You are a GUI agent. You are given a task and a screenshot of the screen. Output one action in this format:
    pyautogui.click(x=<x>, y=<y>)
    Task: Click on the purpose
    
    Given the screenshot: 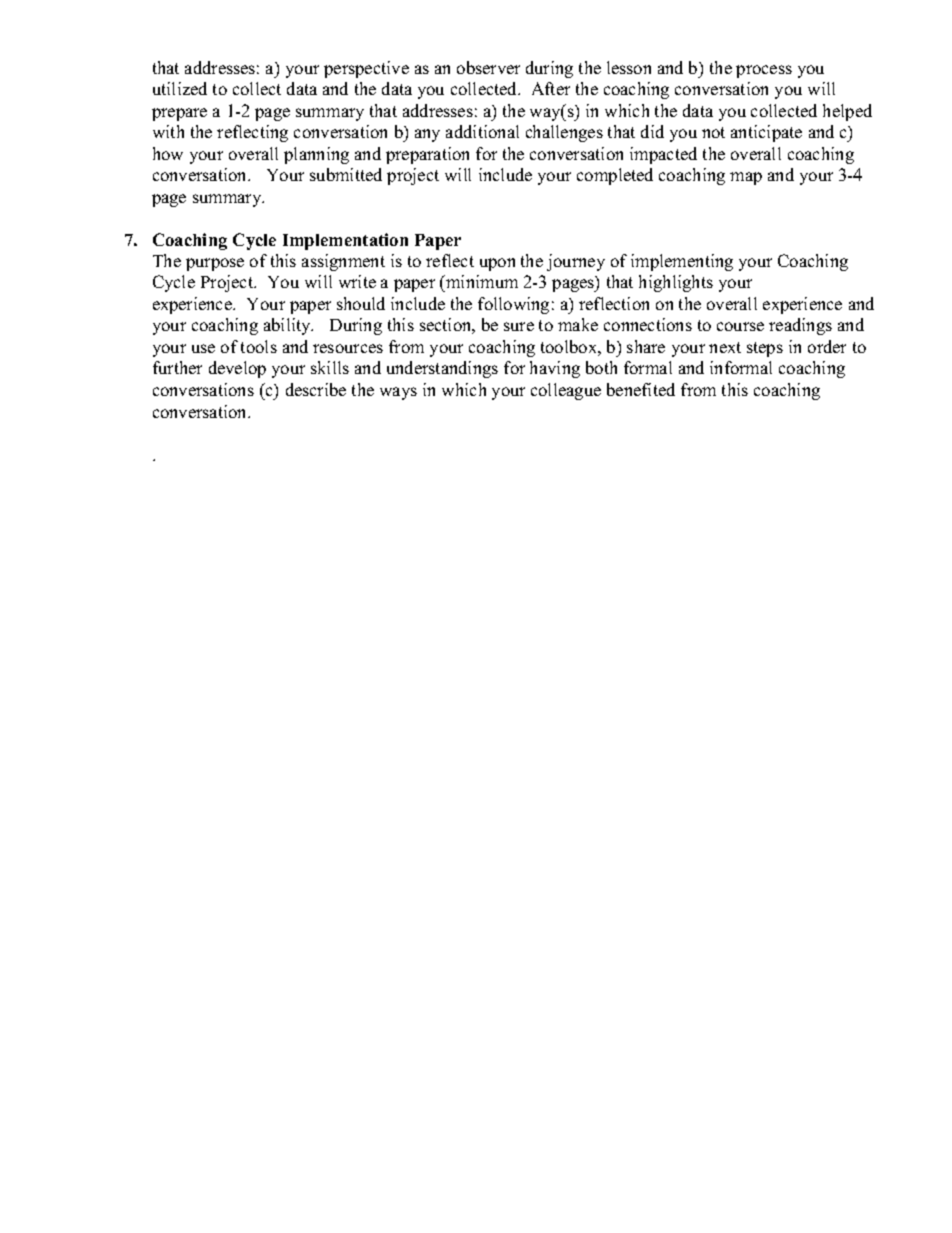 What is the action you would take?
    pyautogui.click(x=215, y=264)
